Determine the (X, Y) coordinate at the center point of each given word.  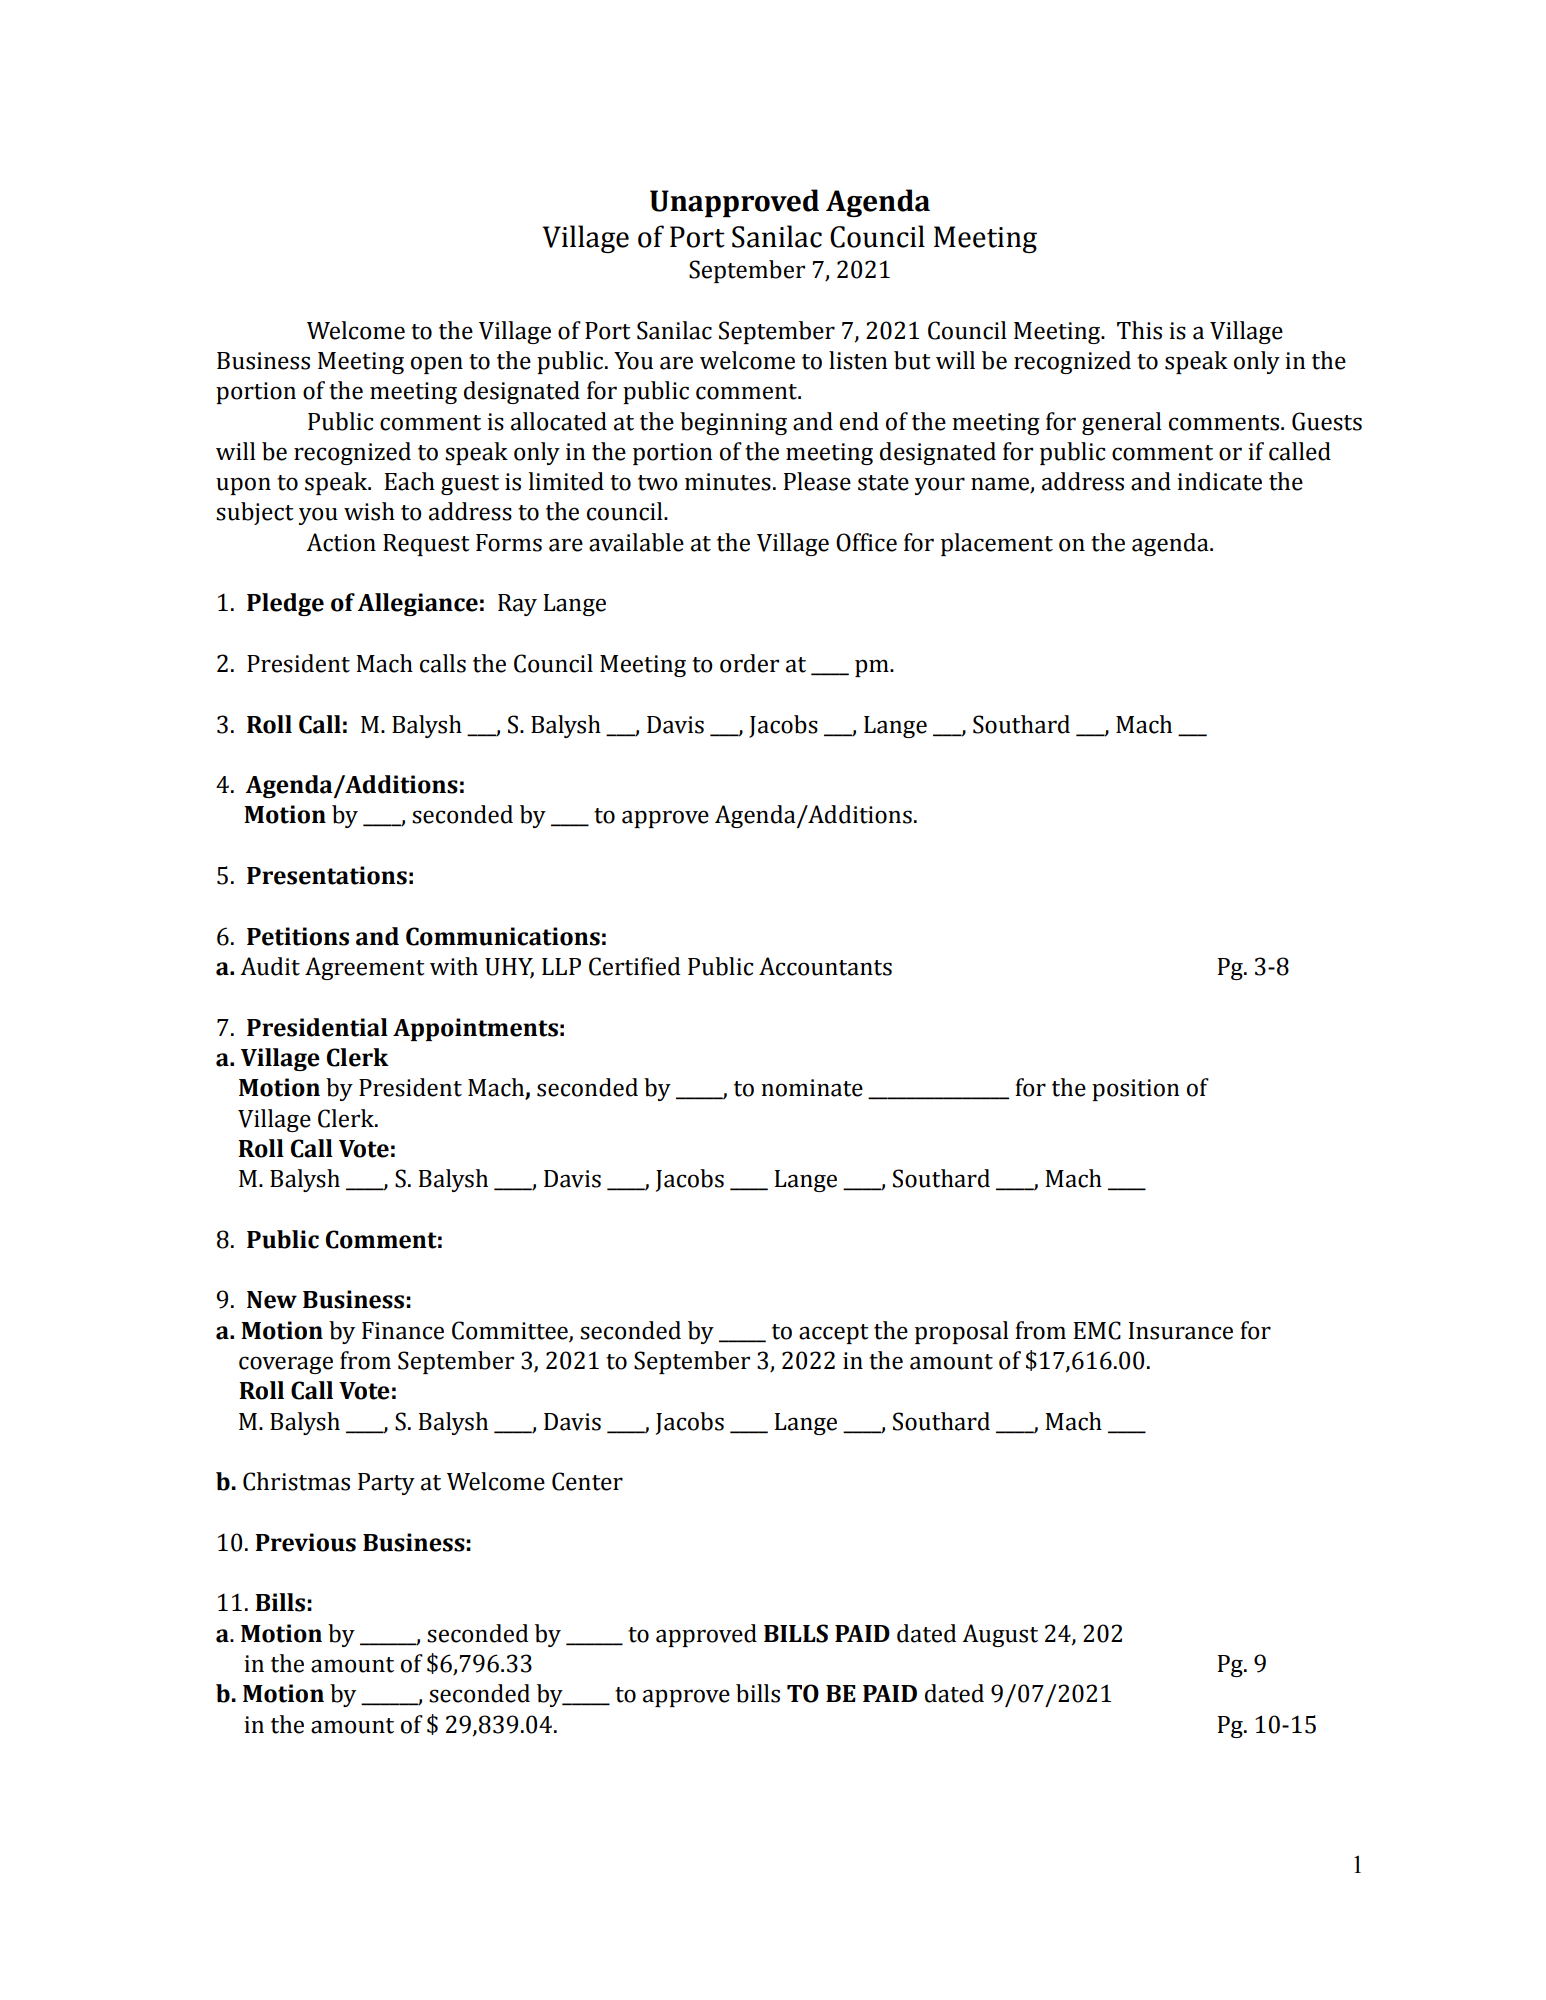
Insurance (1181, 1331)
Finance (403, 1331)
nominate (812, 1088)
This (1139, 330)
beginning (733, 423)
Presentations (327, 875)
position (1136, 1090)
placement (997, 544)
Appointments (475, 1029)
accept (834, 1334)
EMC (1097, 1330)
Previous (305, 1542)
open (437, 365)
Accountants (825, 966)
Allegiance (418, 604)
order (749, 663)
